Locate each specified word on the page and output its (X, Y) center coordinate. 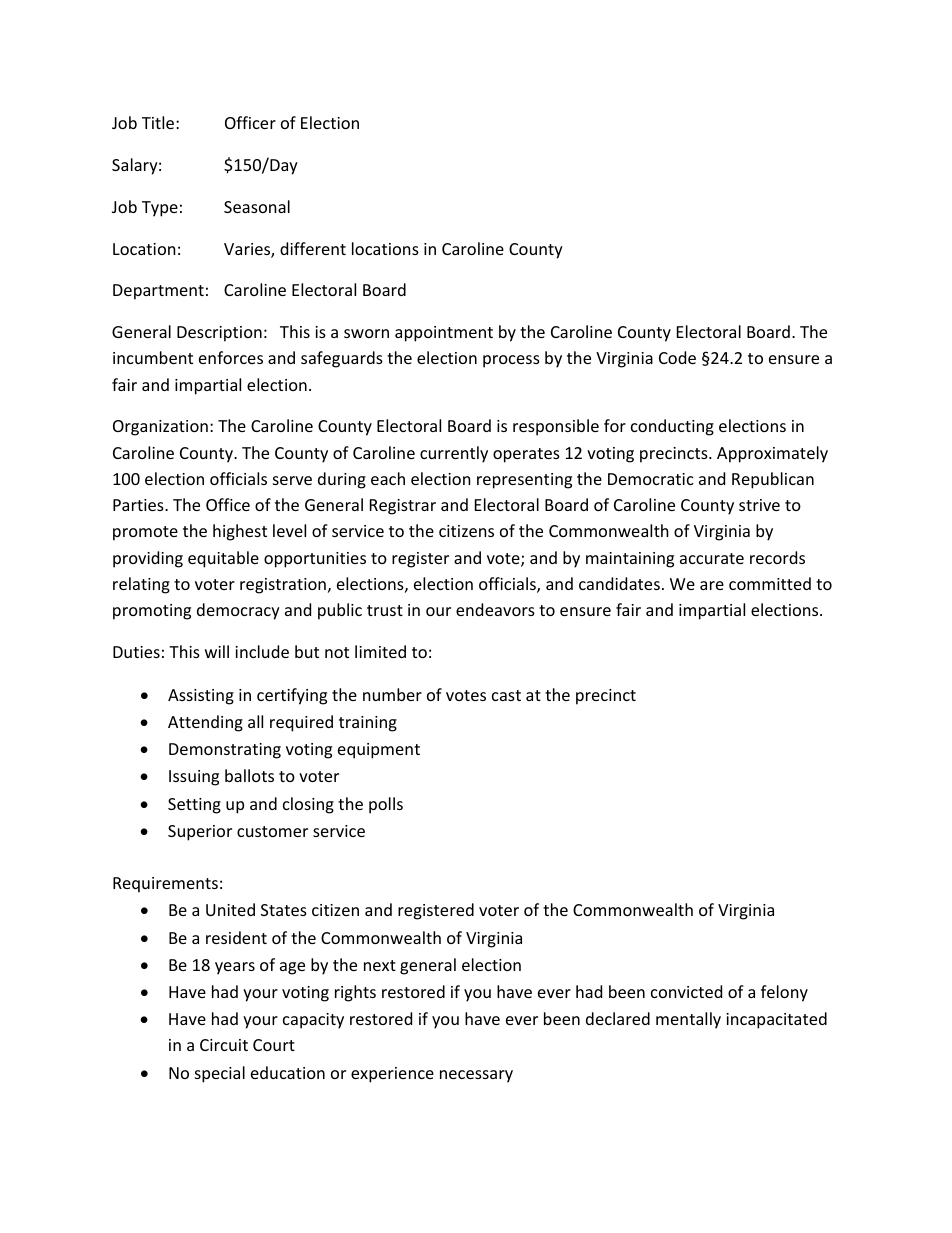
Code (677, 357)
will (217, 651)
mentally (688, 1020)
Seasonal (257, 206)
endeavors (495, 609)
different (313, 248)
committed (770, 583)
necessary (476, 1076)
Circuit (224, 1045)
